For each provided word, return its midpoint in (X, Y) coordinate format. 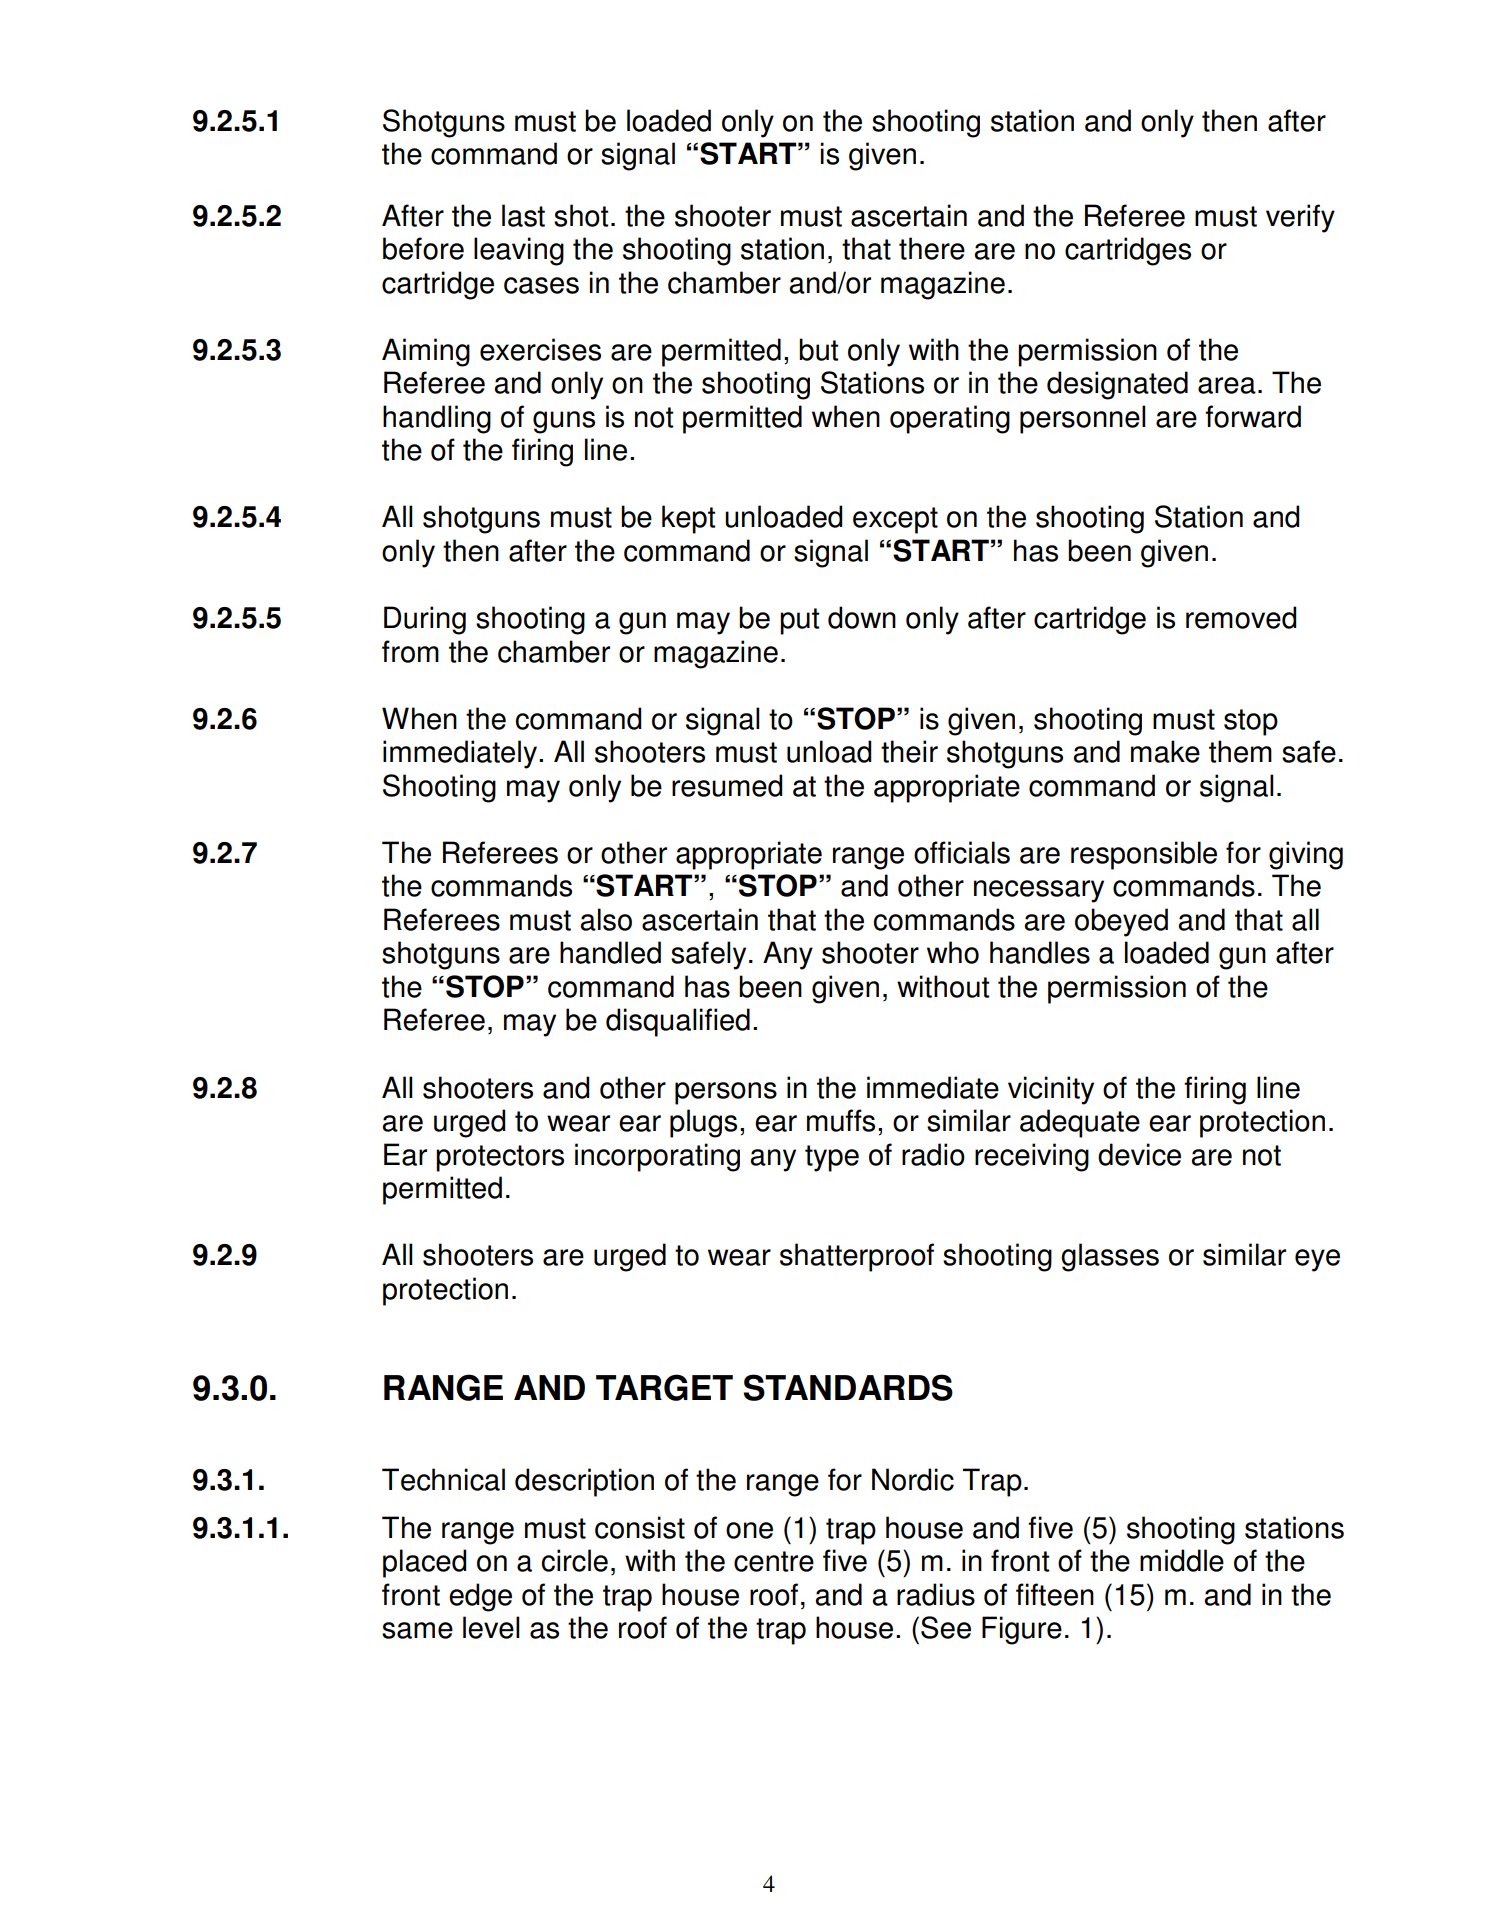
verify (1300, 218)
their (909, 751)
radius (936, 1594)
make (1165, 751)
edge (480, 1597)
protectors (500, 1158)
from (410, 651)
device (1139, 1154)
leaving (519, 251)
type (832, 1158)
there (932, 248)
